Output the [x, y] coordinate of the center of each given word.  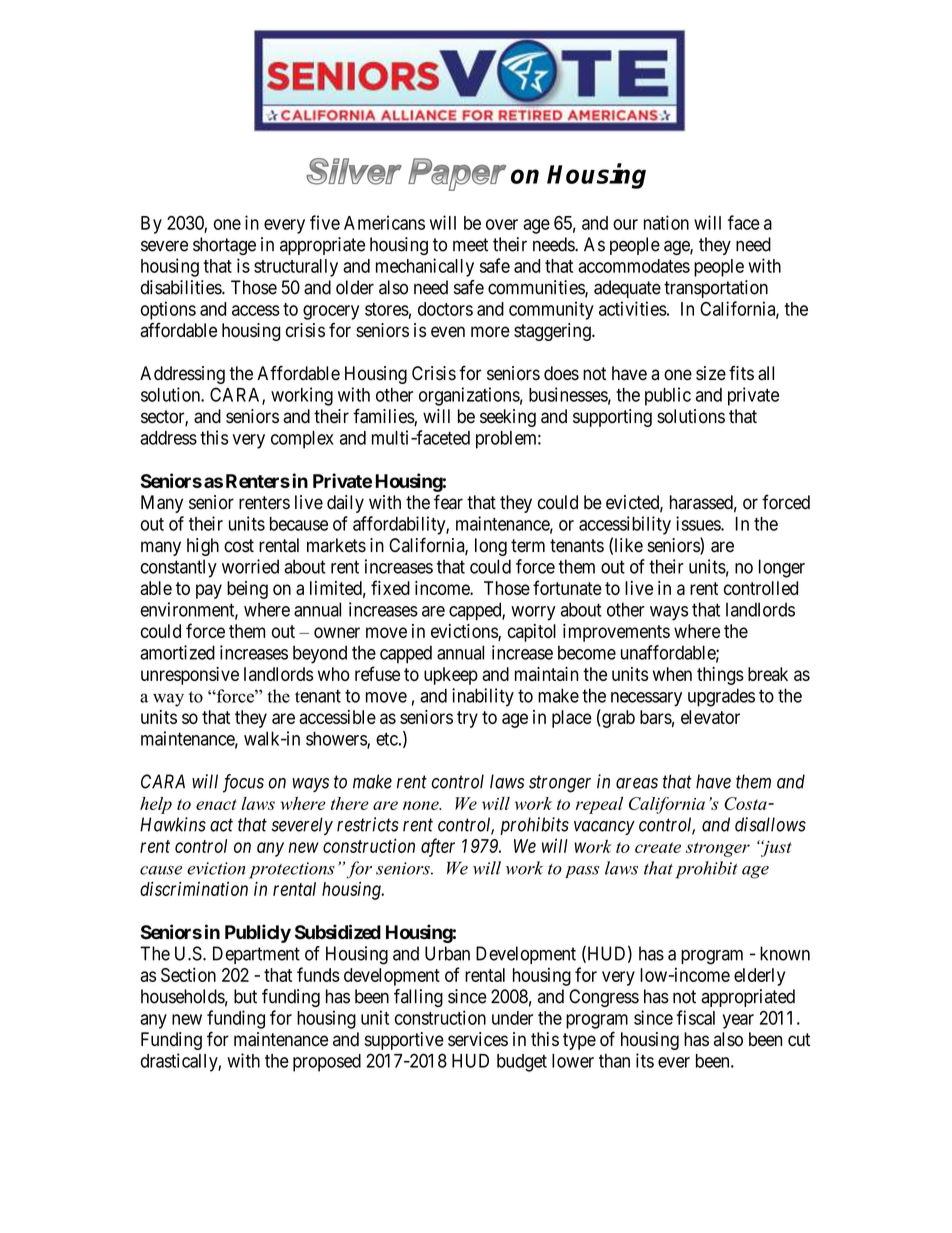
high [203, 547]
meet [470, 245]
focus [243, 783]
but [245, 996]
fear [448, 502]
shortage [224, 246]
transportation [716, 289]
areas [637, 783]
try [467, 719]
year [738, 1021]
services [478, 1039]
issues [699, 523]
